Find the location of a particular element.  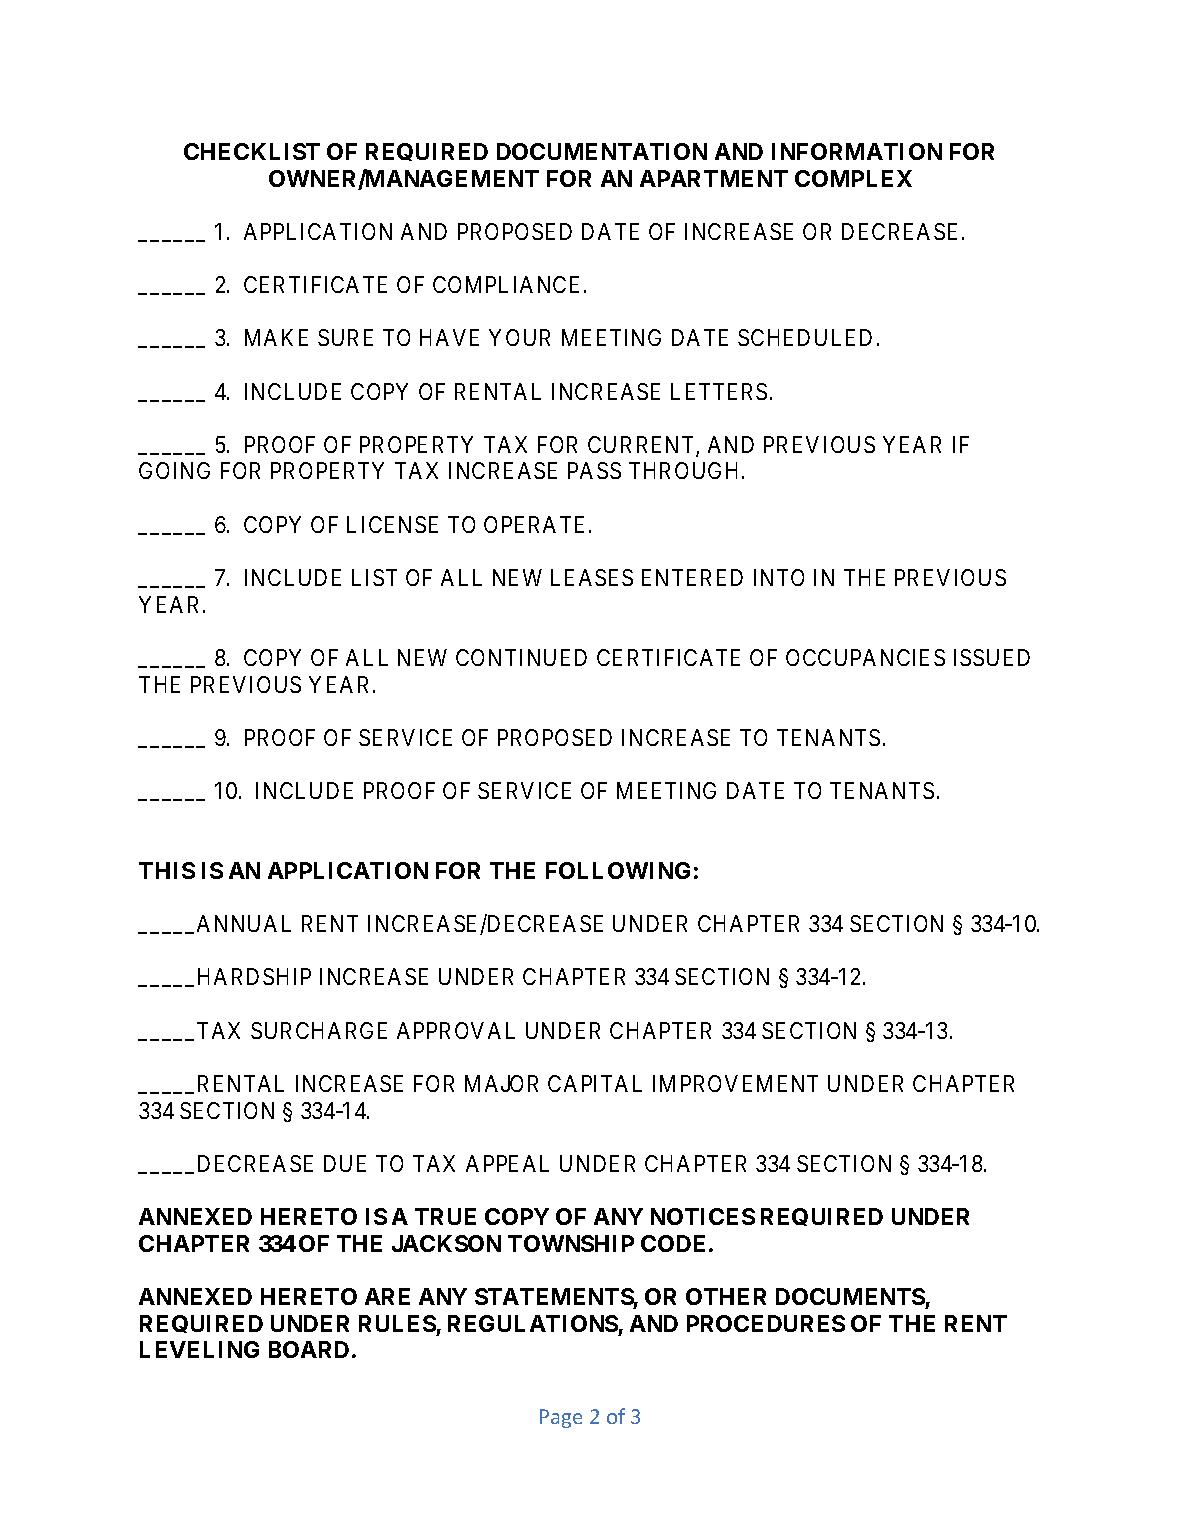

BOARD is located at coordinates (309, 1349).
